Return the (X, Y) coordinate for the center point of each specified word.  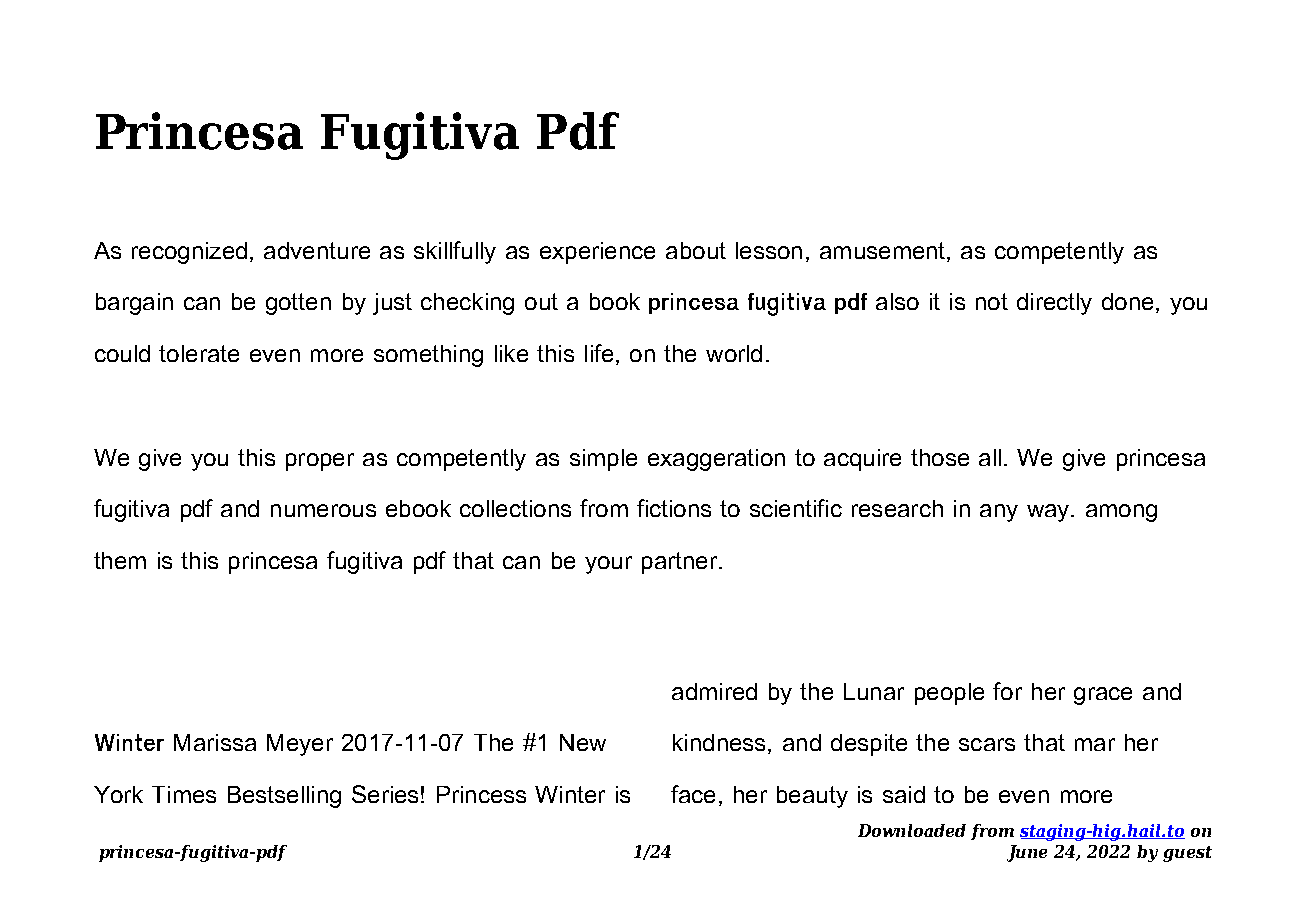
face (693, 794)
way (1049, 513)
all (990, 457)
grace (1103, 696)
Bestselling (284, 797)
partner (681, 563)
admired (714, 691)
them (120, 560)
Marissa (215, 742)
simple (603, 460)
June (1027, 853)
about (696, 250)
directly (1054, 304)
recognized (189, 253)
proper (320, 462)
